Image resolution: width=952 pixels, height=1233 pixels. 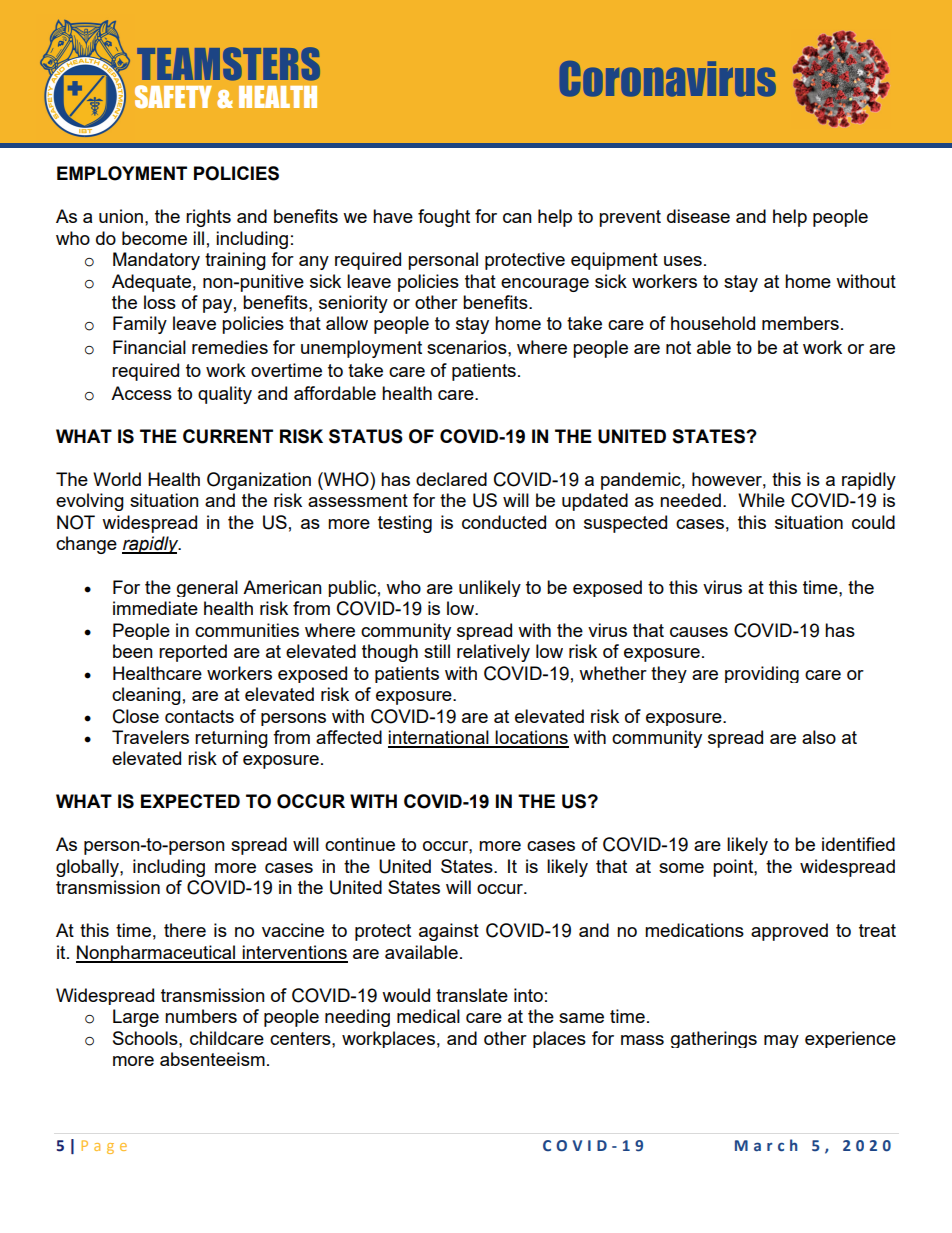 What do you see at coordinates (173, 96) in the screenshot?
I see `SAFETY` at bounding box center [173, 96].
